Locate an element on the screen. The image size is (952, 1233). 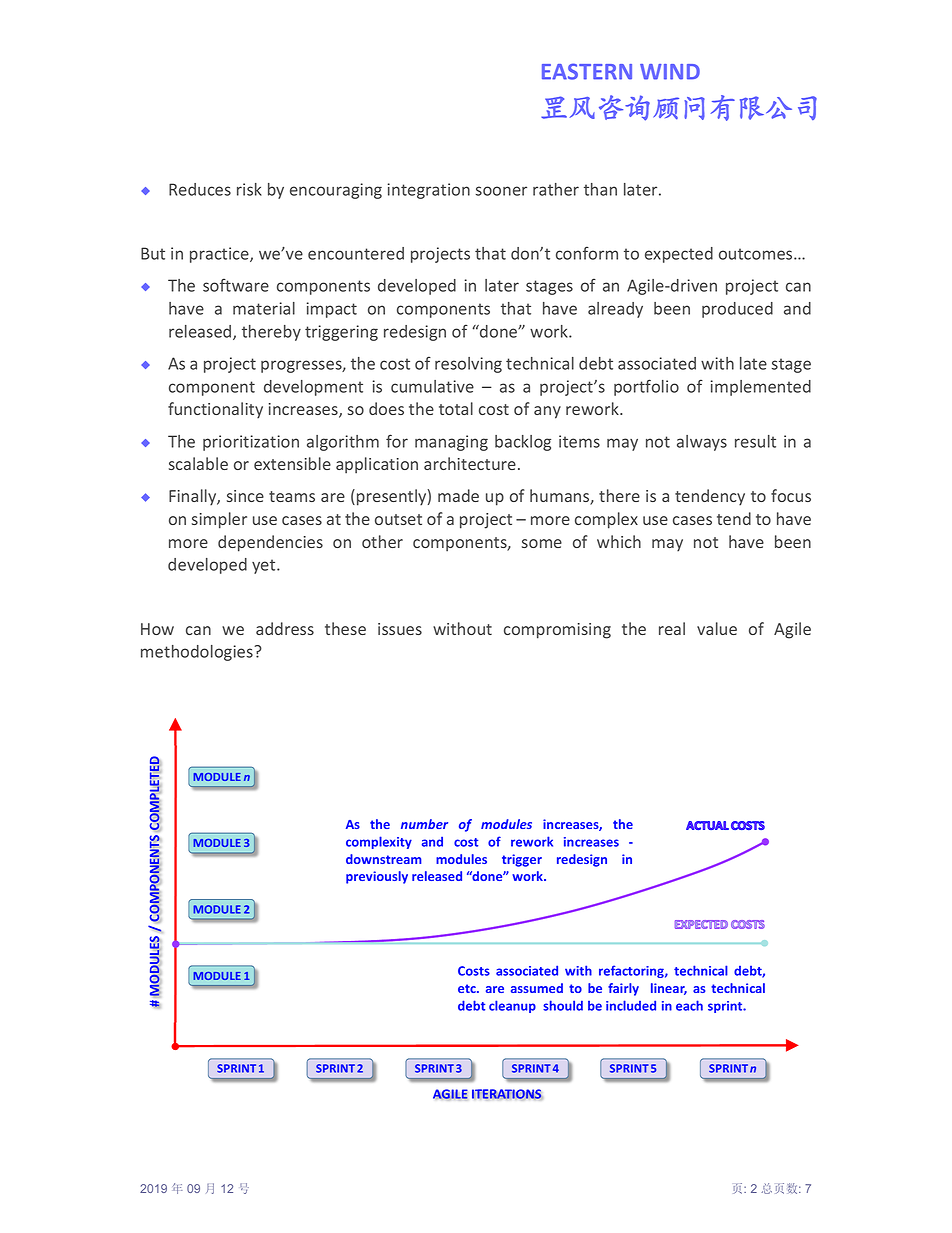
always is located at coordinates (702, 443).
